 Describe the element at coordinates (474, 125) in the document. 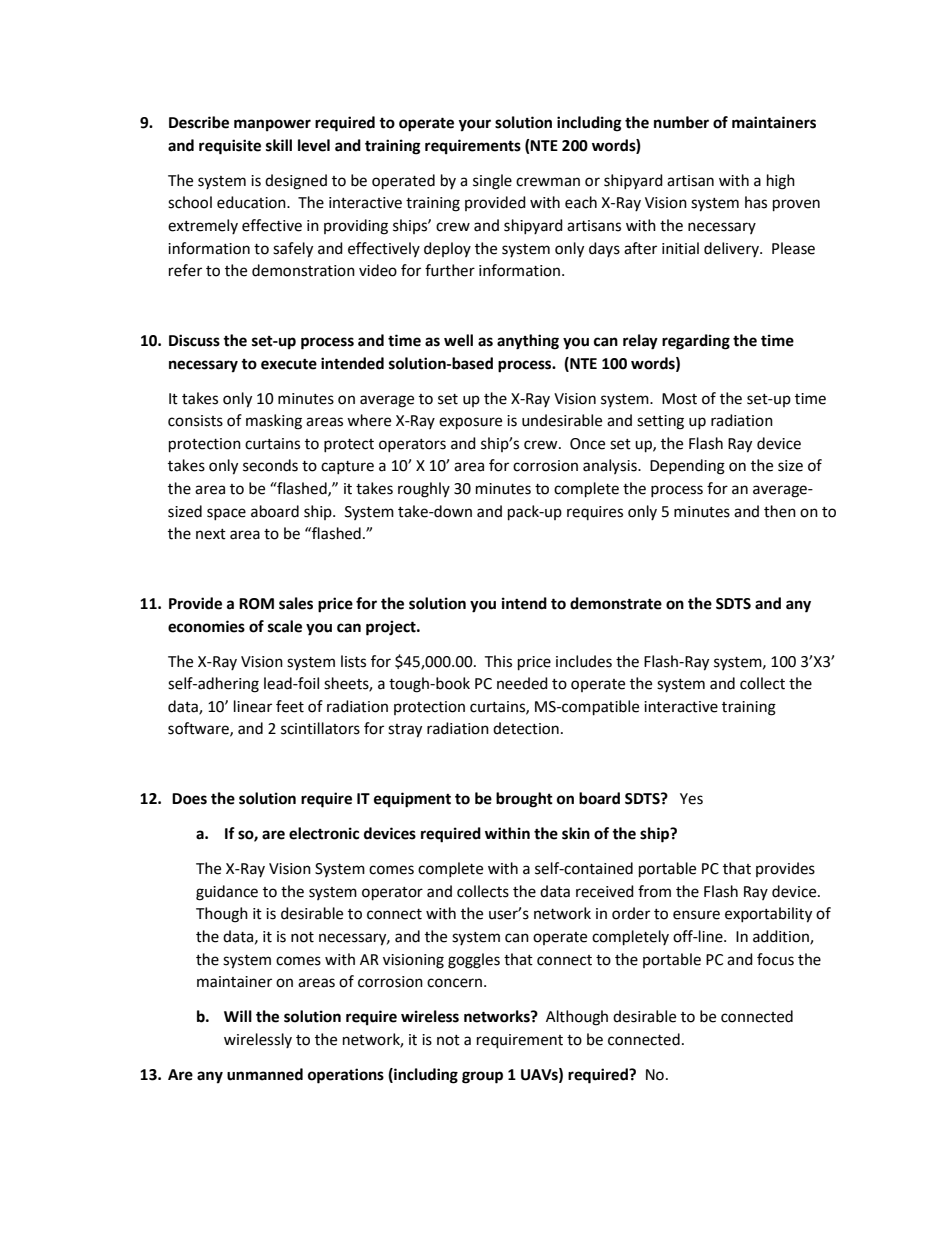

I see `your` at that location.
